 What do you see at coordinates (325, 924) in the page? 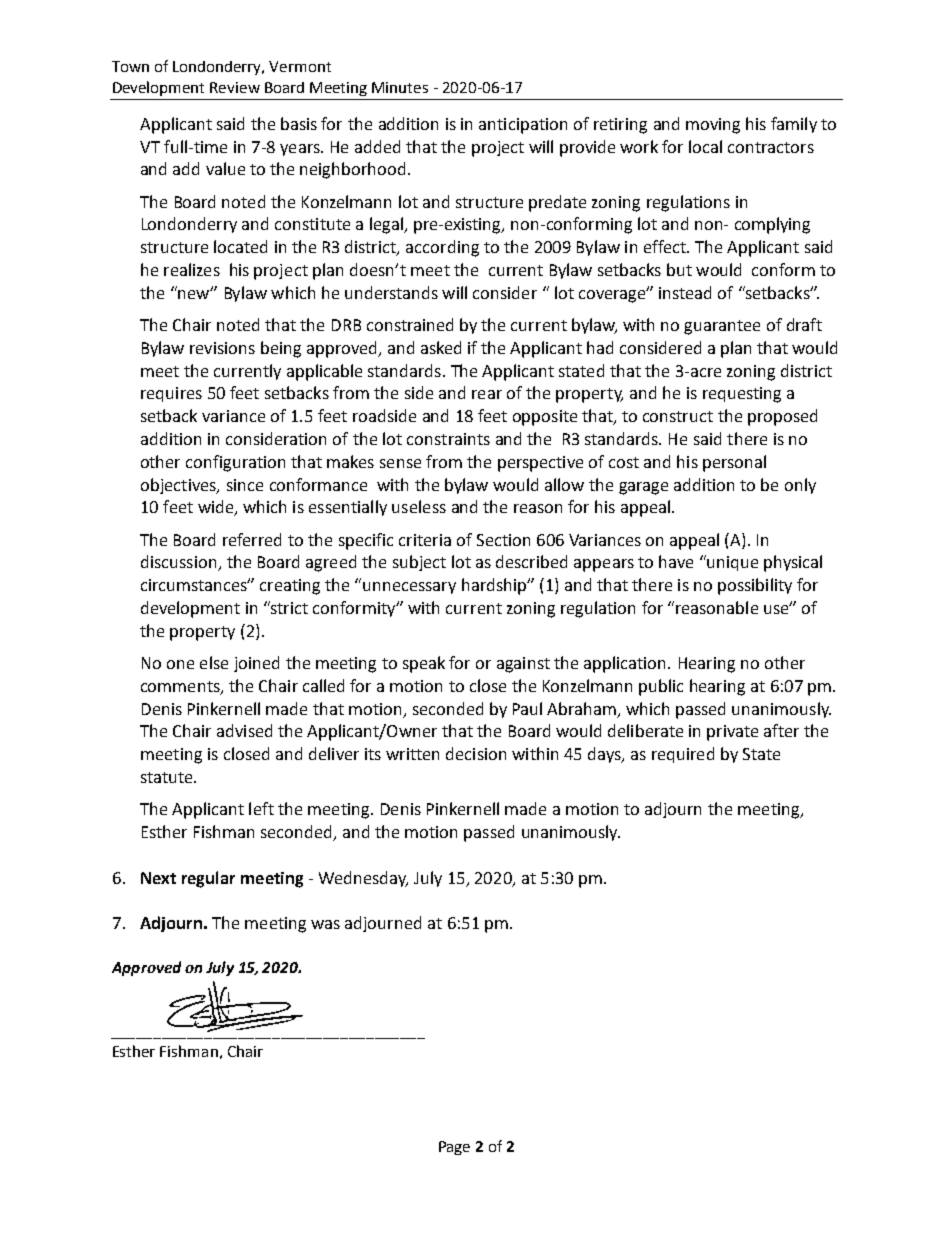
I see `was` at bounding box center [325, 924].
